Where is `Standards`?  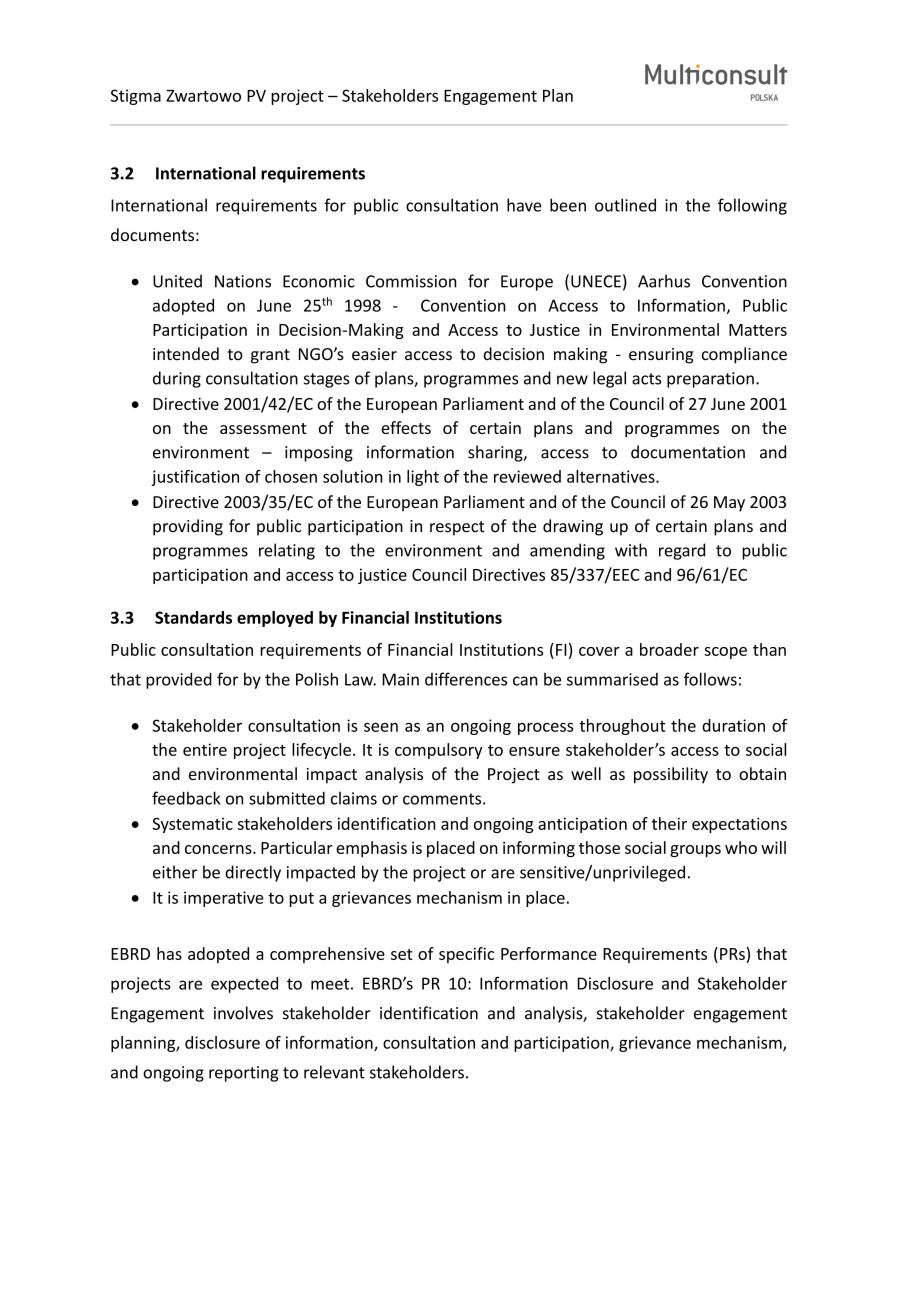
Standards is located at coordinates (193, 617).
